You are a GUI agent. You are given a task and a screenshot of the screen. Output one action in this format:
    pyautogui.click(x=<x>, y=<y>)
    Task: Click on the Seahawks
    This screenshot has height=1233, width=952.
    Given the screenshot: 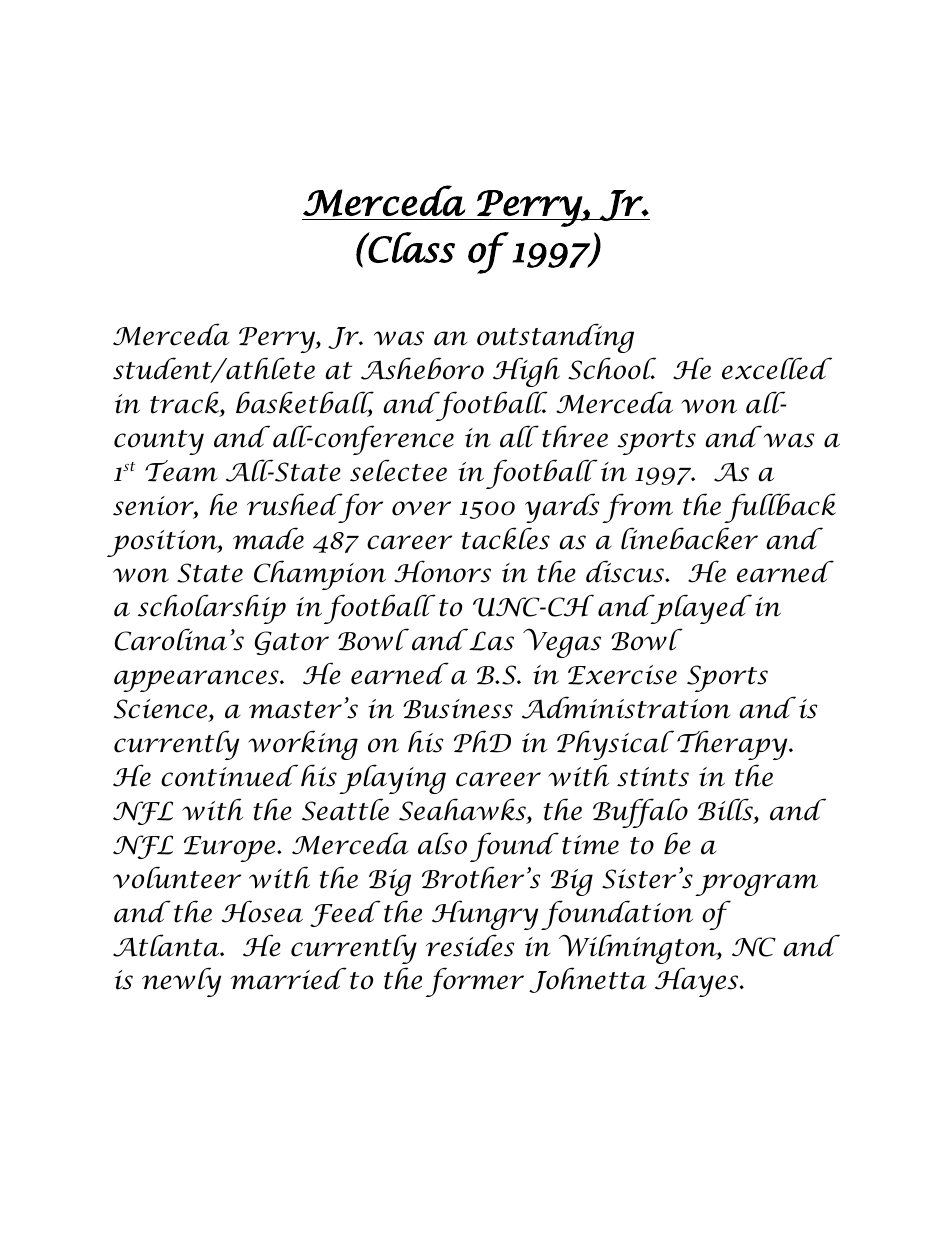 What is the action you would take?
    pyautogui.click(x=463, y=810)
